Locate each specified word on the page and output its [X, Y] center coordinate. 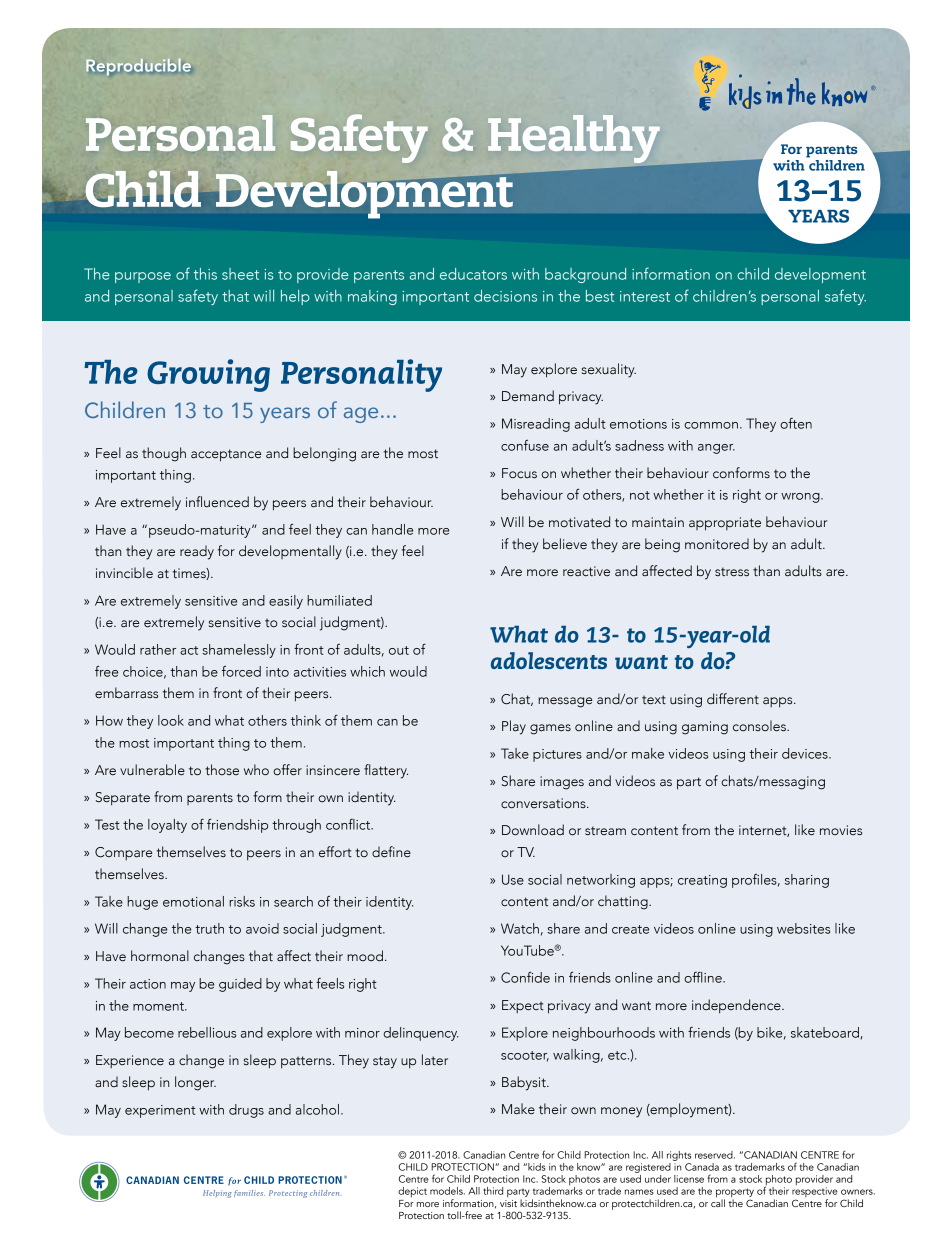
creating [702, 881]
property [735, 1194]
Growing [208, 375]
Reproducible [138, 67]
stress [732, 572]
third [493, 1191]
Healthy [575, 140]
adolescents [549, 660]
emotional [193, 901]
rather [158, 649]
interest [645, 296]
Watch [520, 928]
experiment [160, 1111]
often [796, 423]
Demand [528, 395]
